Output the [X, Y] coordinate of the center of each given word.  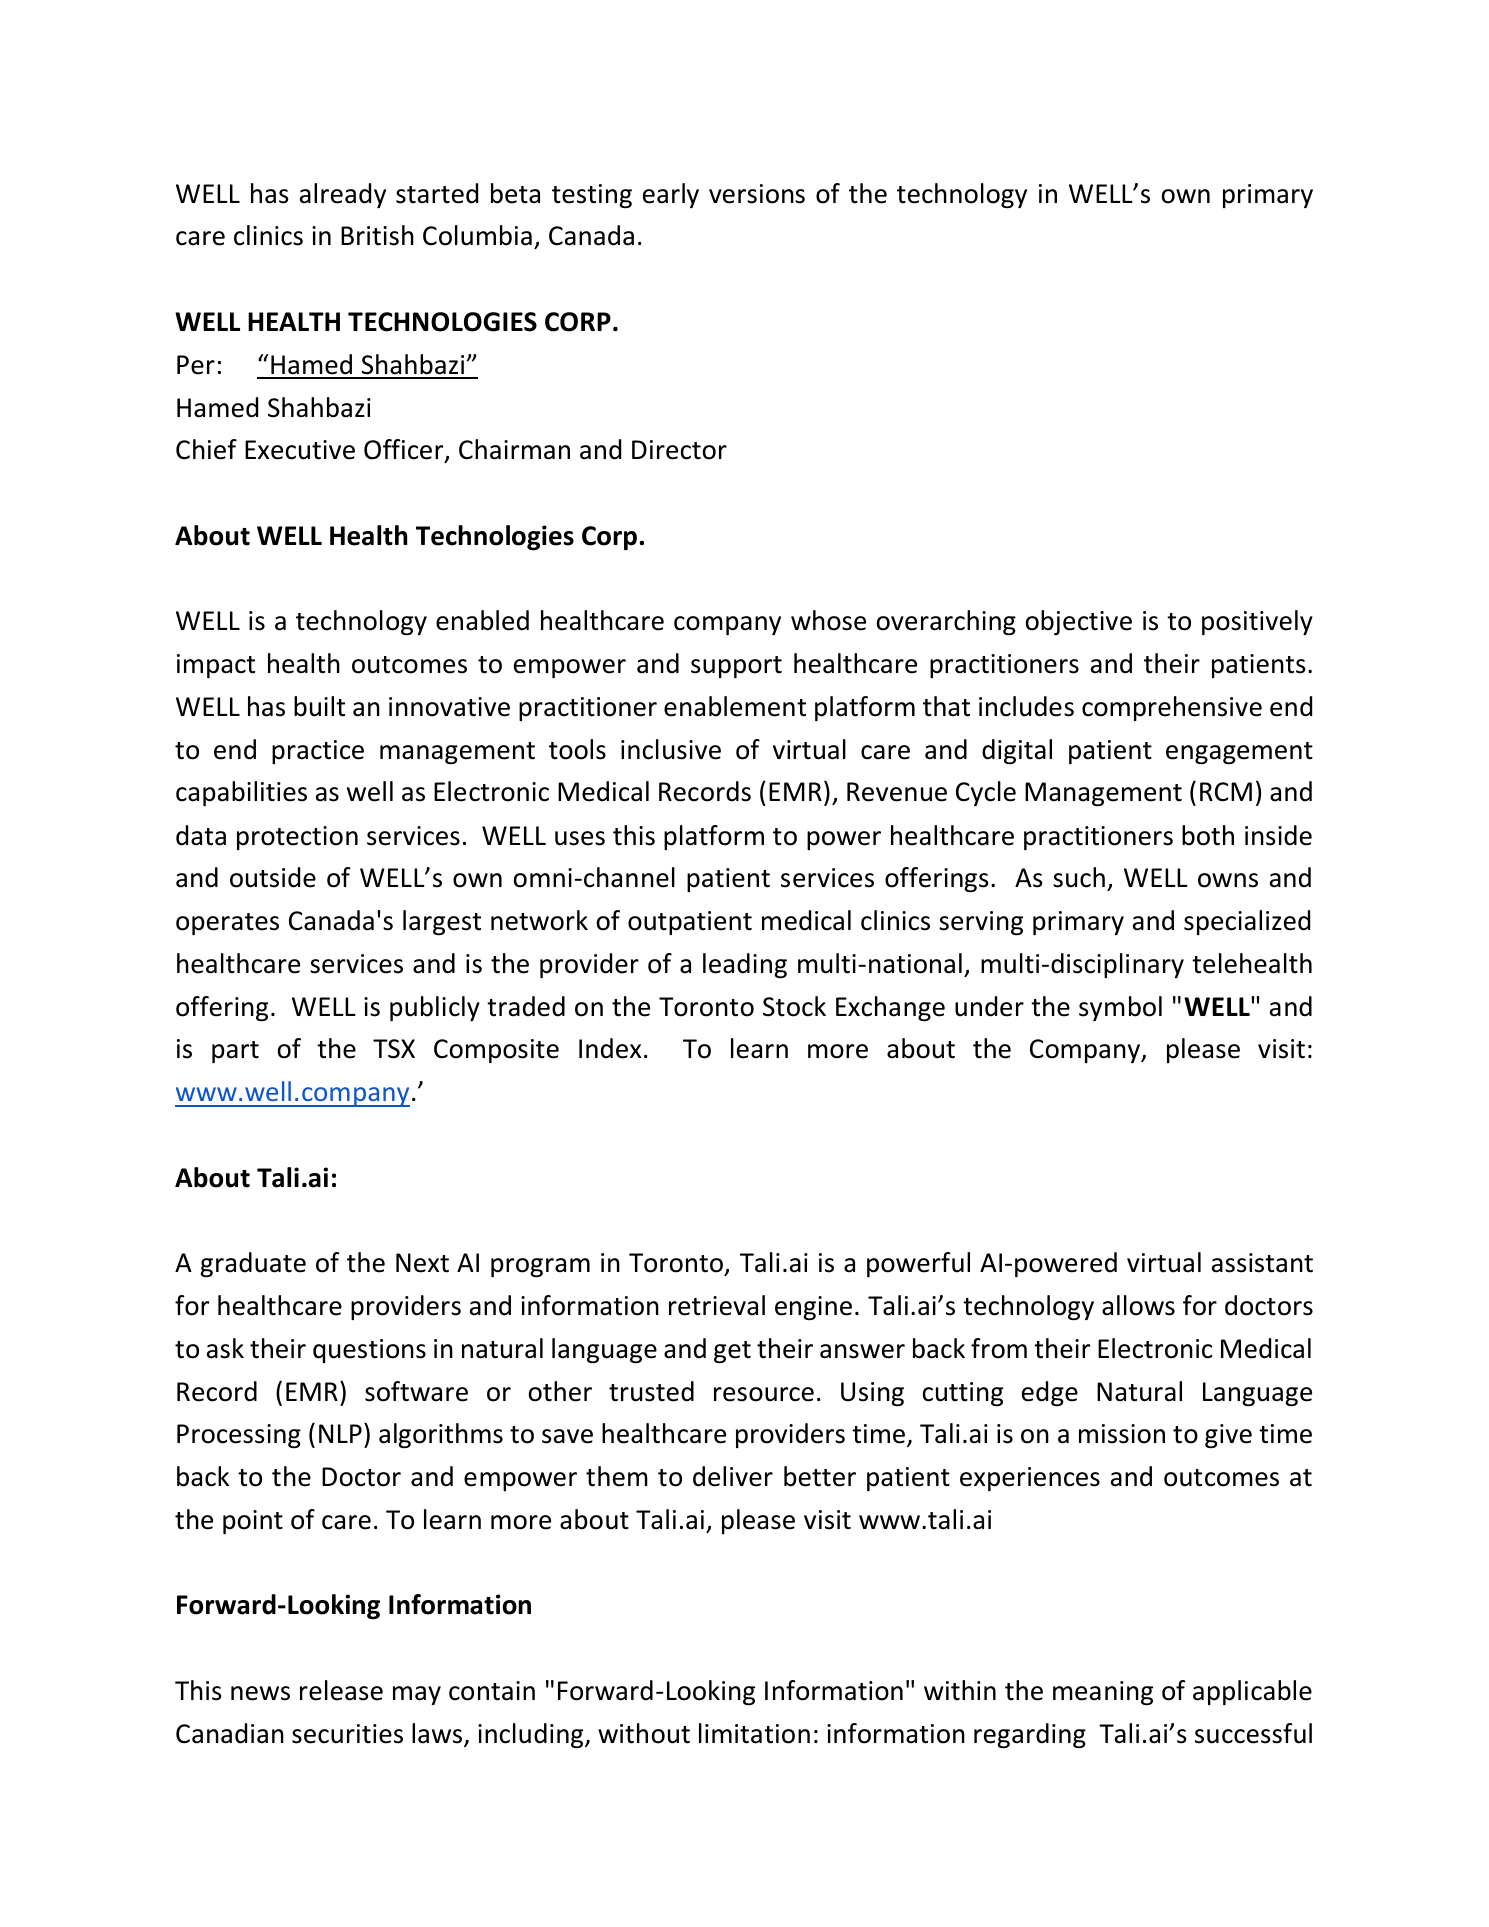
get [732, 1352]
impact [216, 666]
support [736, 667]
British [377, 235]
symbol [1120, 1008]
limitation [754, 1733]
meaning [1103, 1693]
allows [1138, 1305]
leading [745, 965]
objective [1079, 622]
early [671, 195]
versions [757, 194]
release [341, 1690]
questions [369, 1351]
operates [227, 924]
